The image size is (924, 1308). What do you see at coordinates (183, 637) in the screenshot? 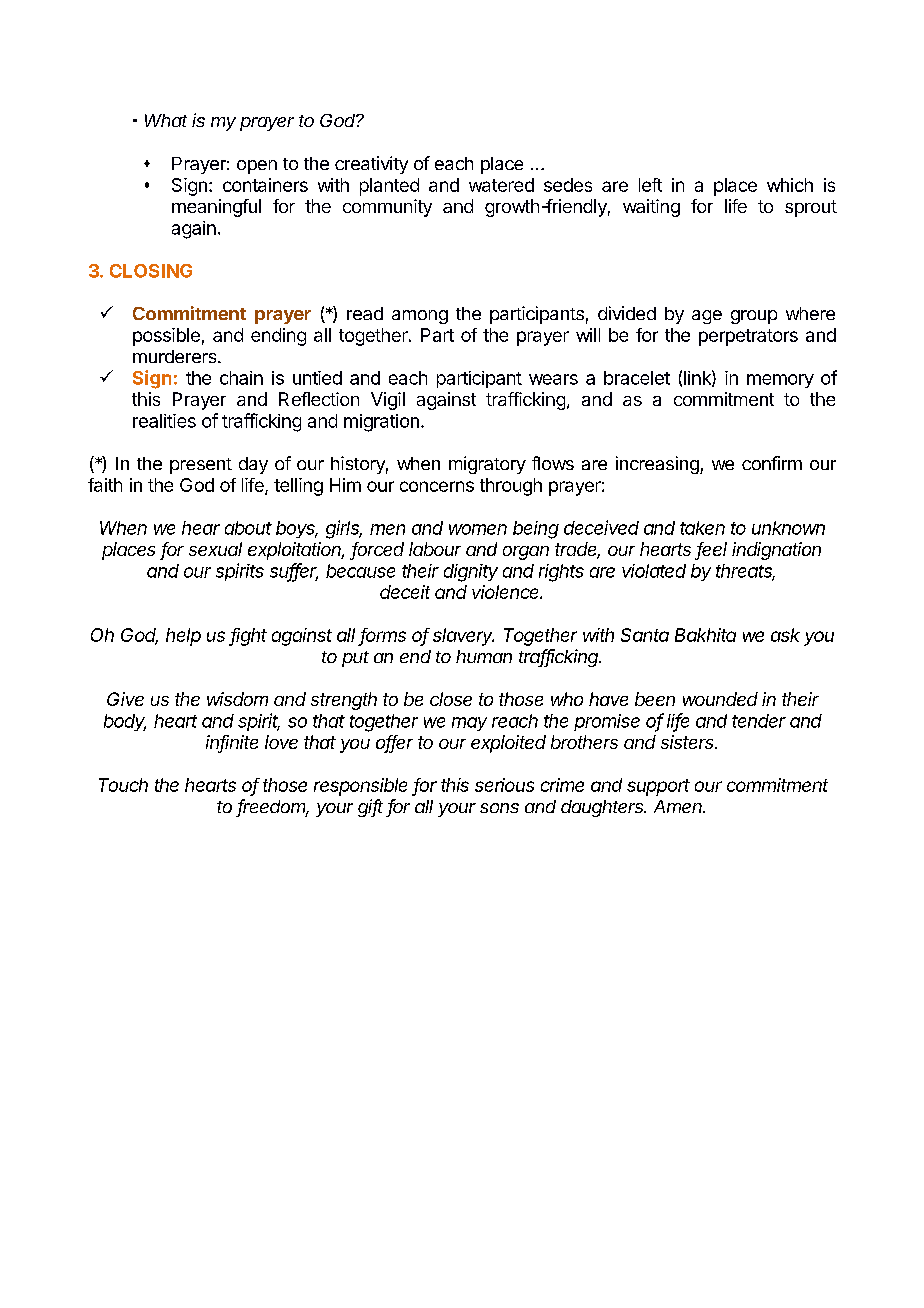
I see `help` at bounding box center [183, 637].
